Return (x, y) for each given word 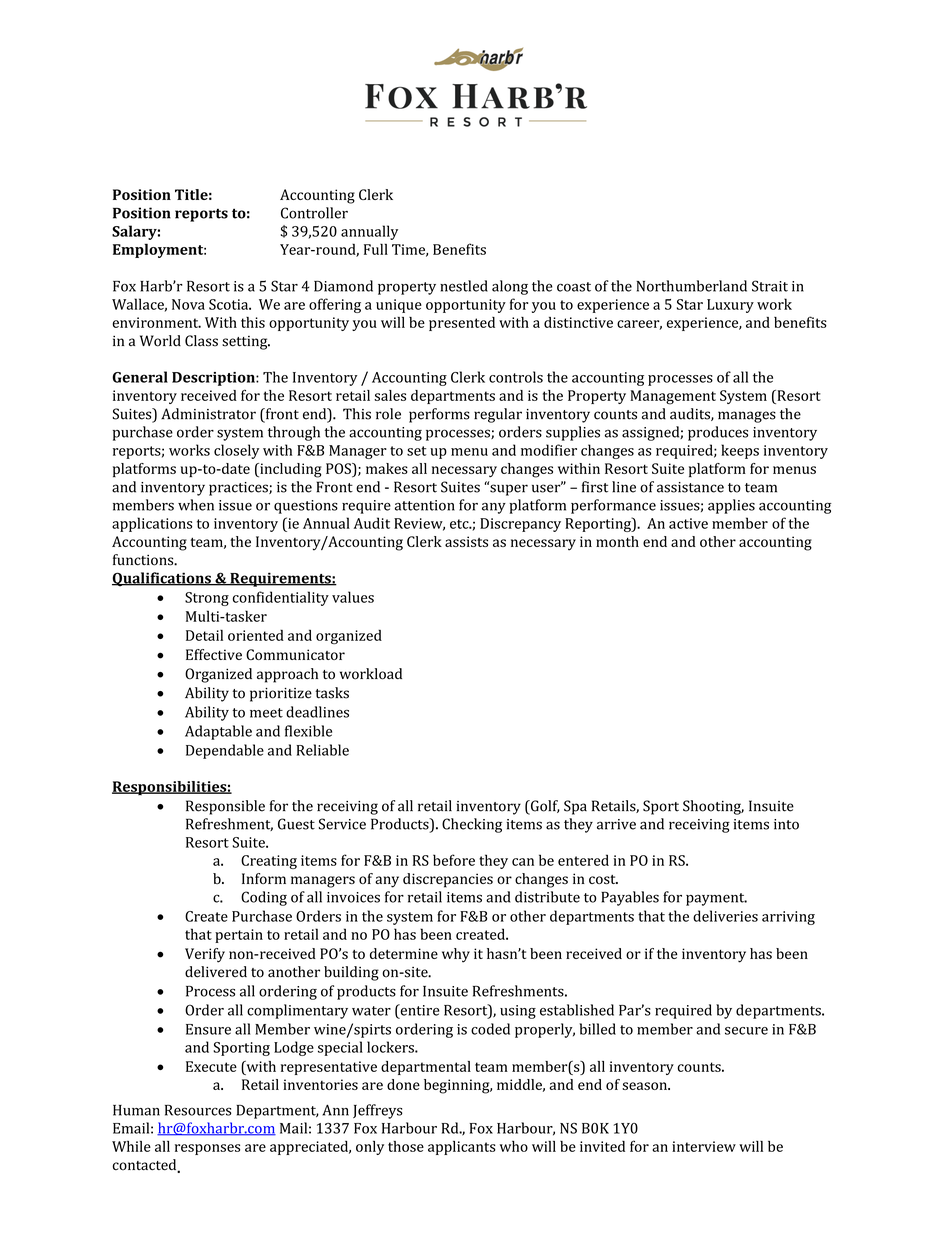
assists (466, 541)
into (786, 824)
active (688, 523)
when (196, 505)
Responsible (225, 807)
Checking (472, 825)
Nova (188, 304)
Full (376, 249)
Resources (198, 1110)
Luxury (730, 306)
